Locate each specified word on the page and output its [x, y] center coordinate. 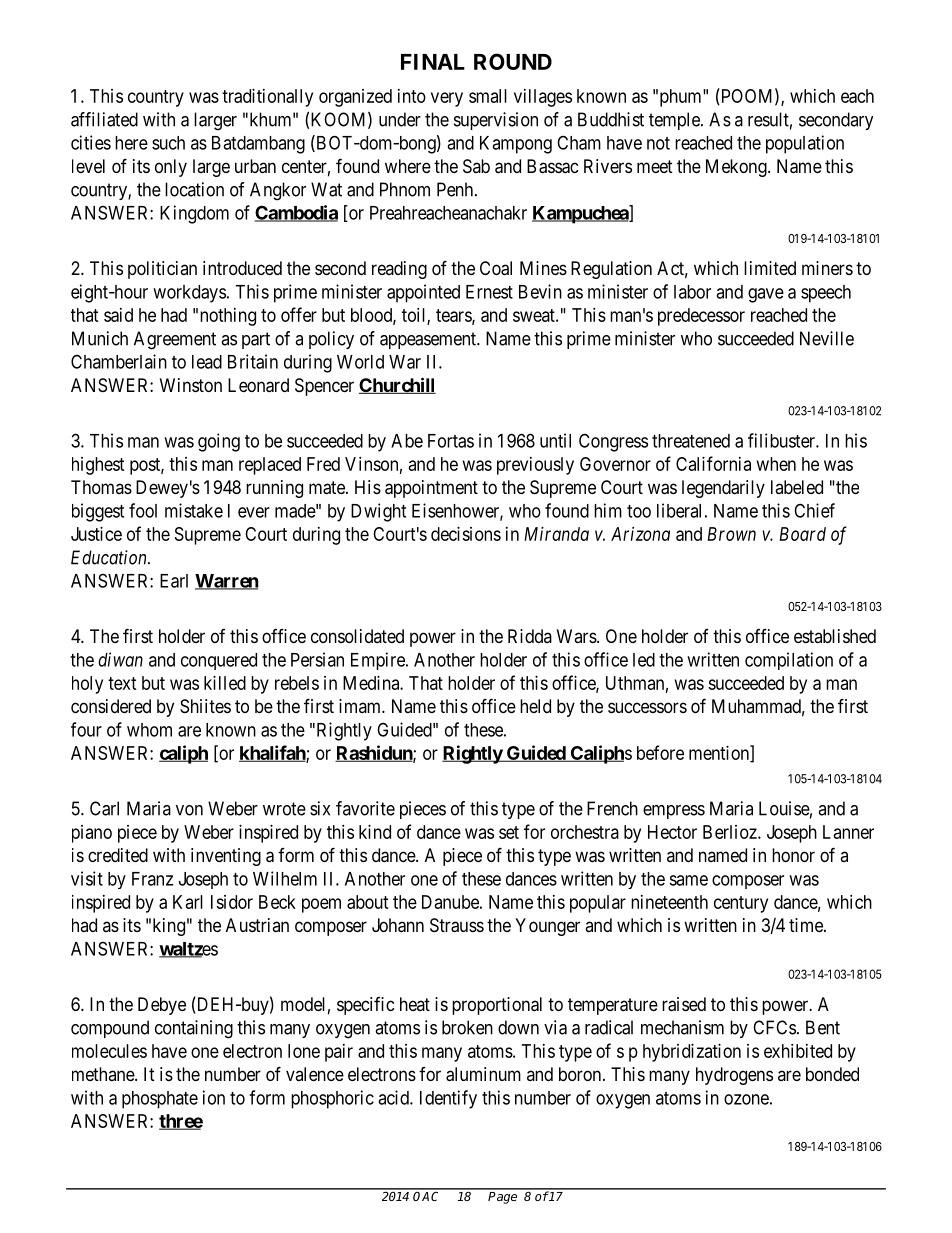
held [535, 706]
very [447, 99]
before [660, 752]
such [168, 143]
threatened [691, 441]
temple [675, 121]
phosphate [160, 1100]
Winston [191, 385]
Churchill [397, 385]
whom [149, 730]
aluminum [483, 1074]
